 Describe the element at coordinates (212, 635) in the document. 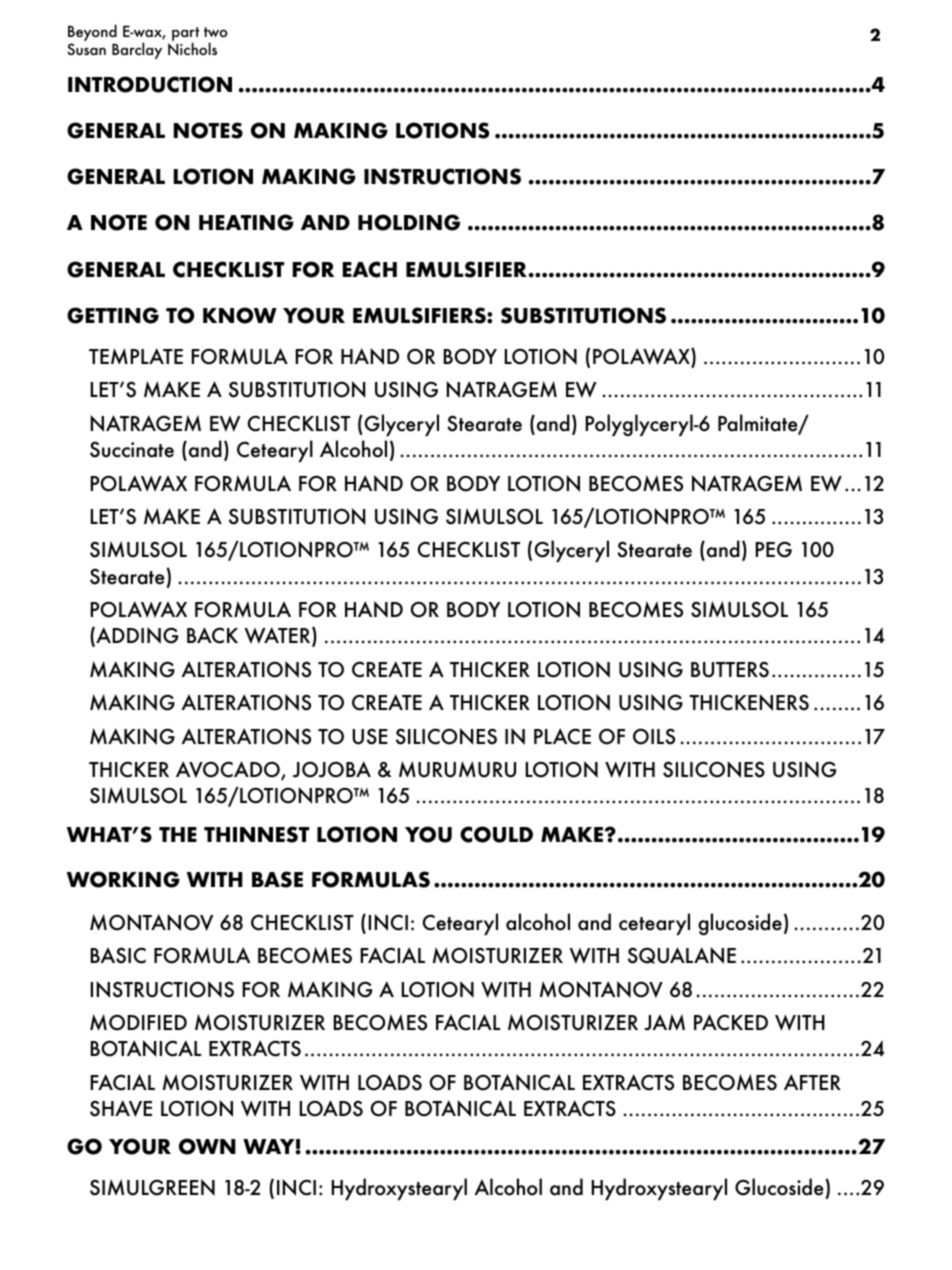

I see `BACK` at that location.
